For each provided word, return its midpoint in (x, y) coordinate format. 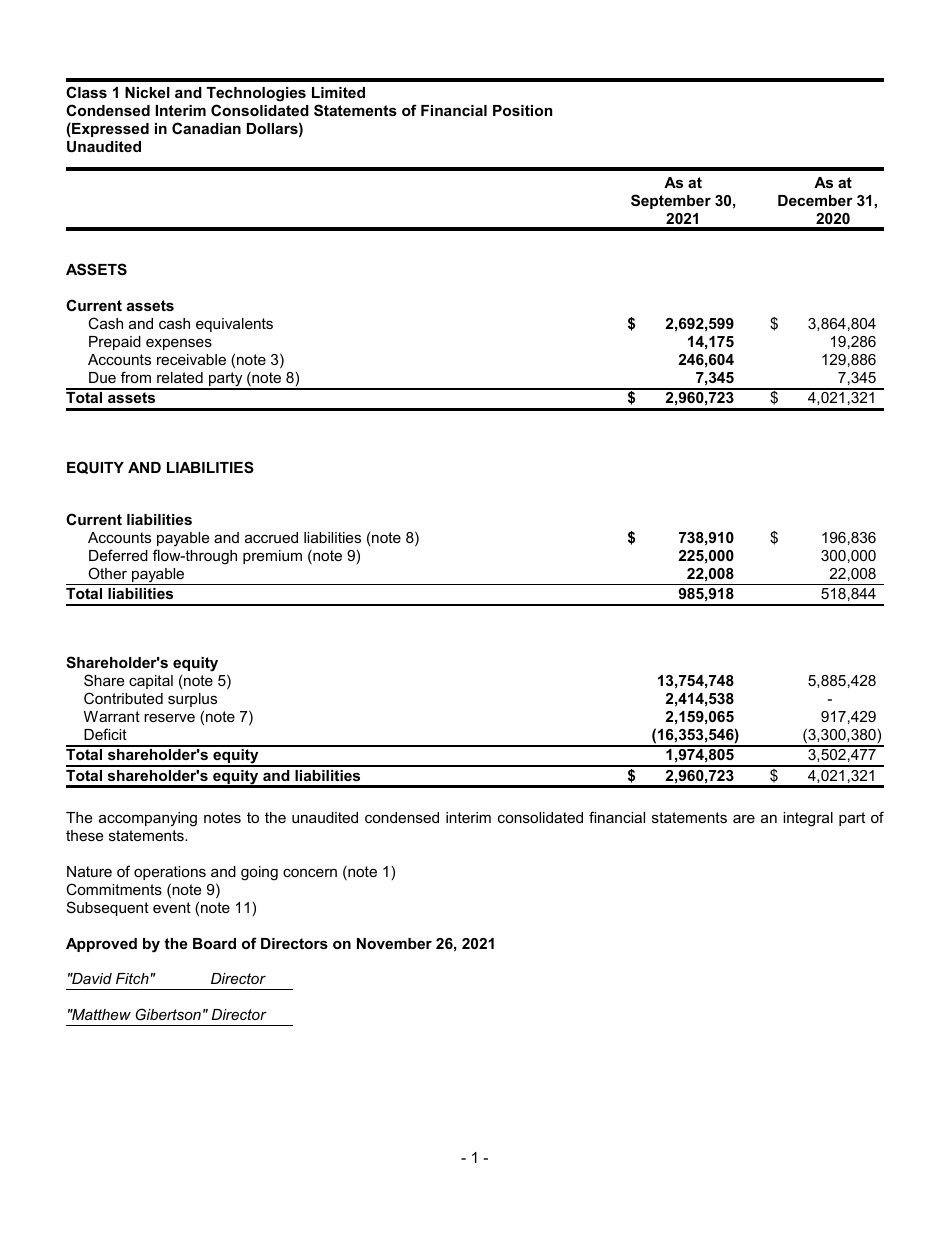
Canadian (206, 128)
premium (272, 557)
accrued (271, 537)
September (671, 201)
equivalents (234, 325)
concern (310, 873)
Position (522, 110)
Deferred (118, 555)
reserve (169, 717)
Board (214, 943)
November (394, 943)
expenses (179, 344)
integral (808, 819)
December (815, 200)
